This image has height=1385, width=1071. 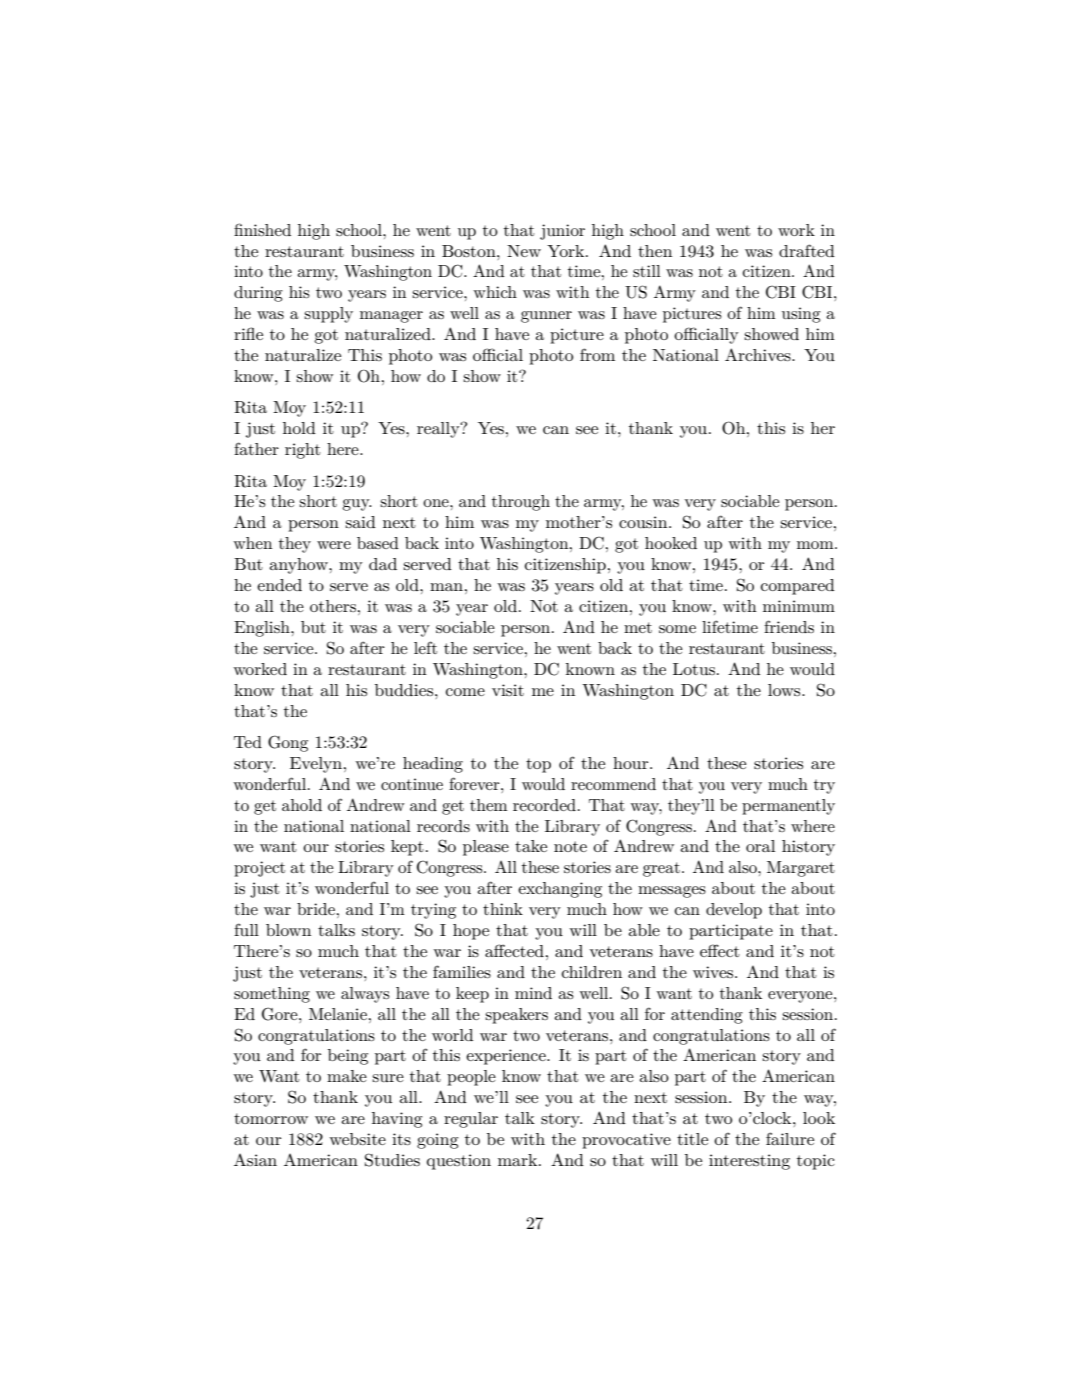 What do you see at coordinates (519, 1160) in the image?
I see `mark` at bounding box center [519, 1160].
